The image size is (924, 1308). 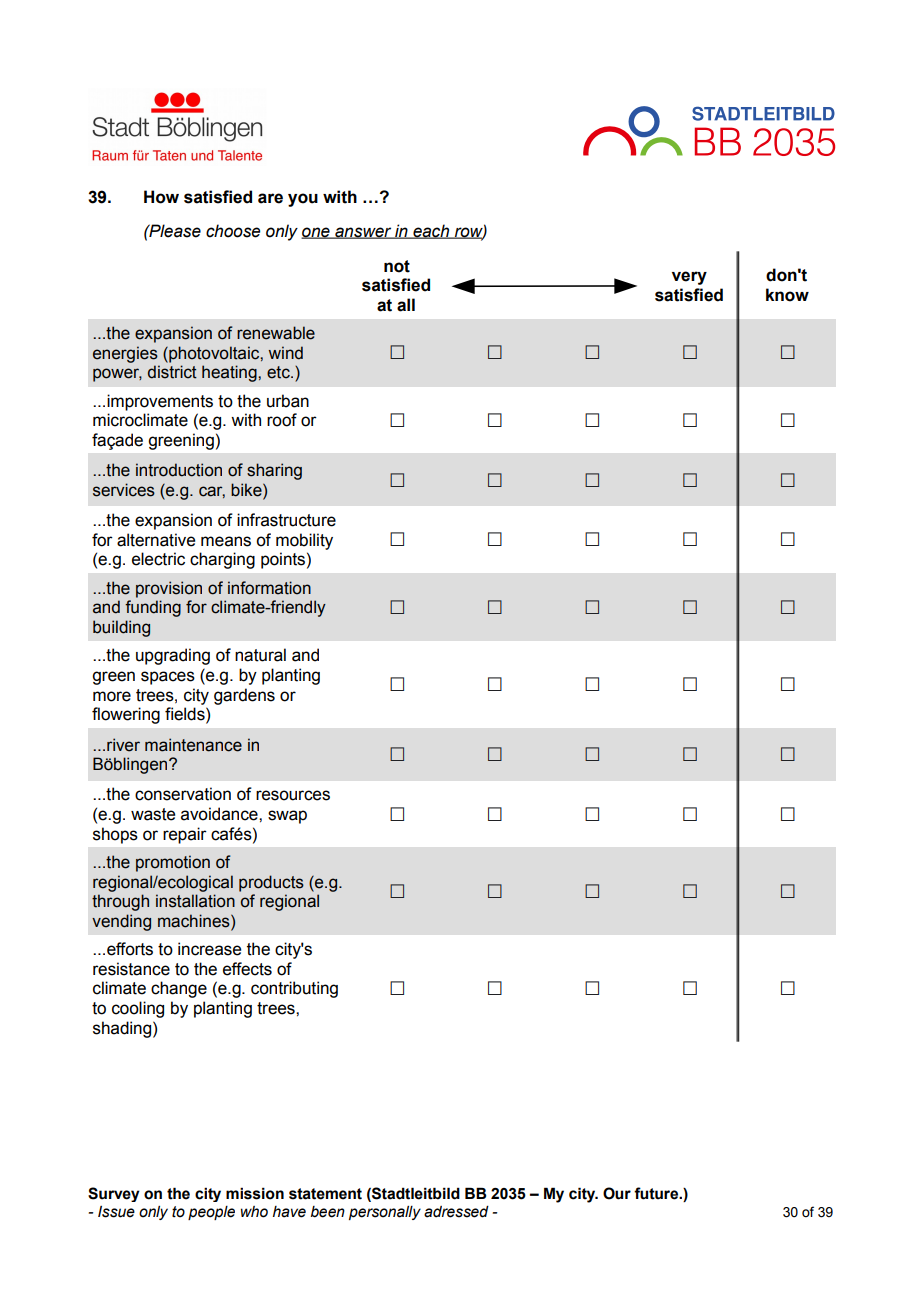 I want to click on personally, so click(x=385, y=1213).
